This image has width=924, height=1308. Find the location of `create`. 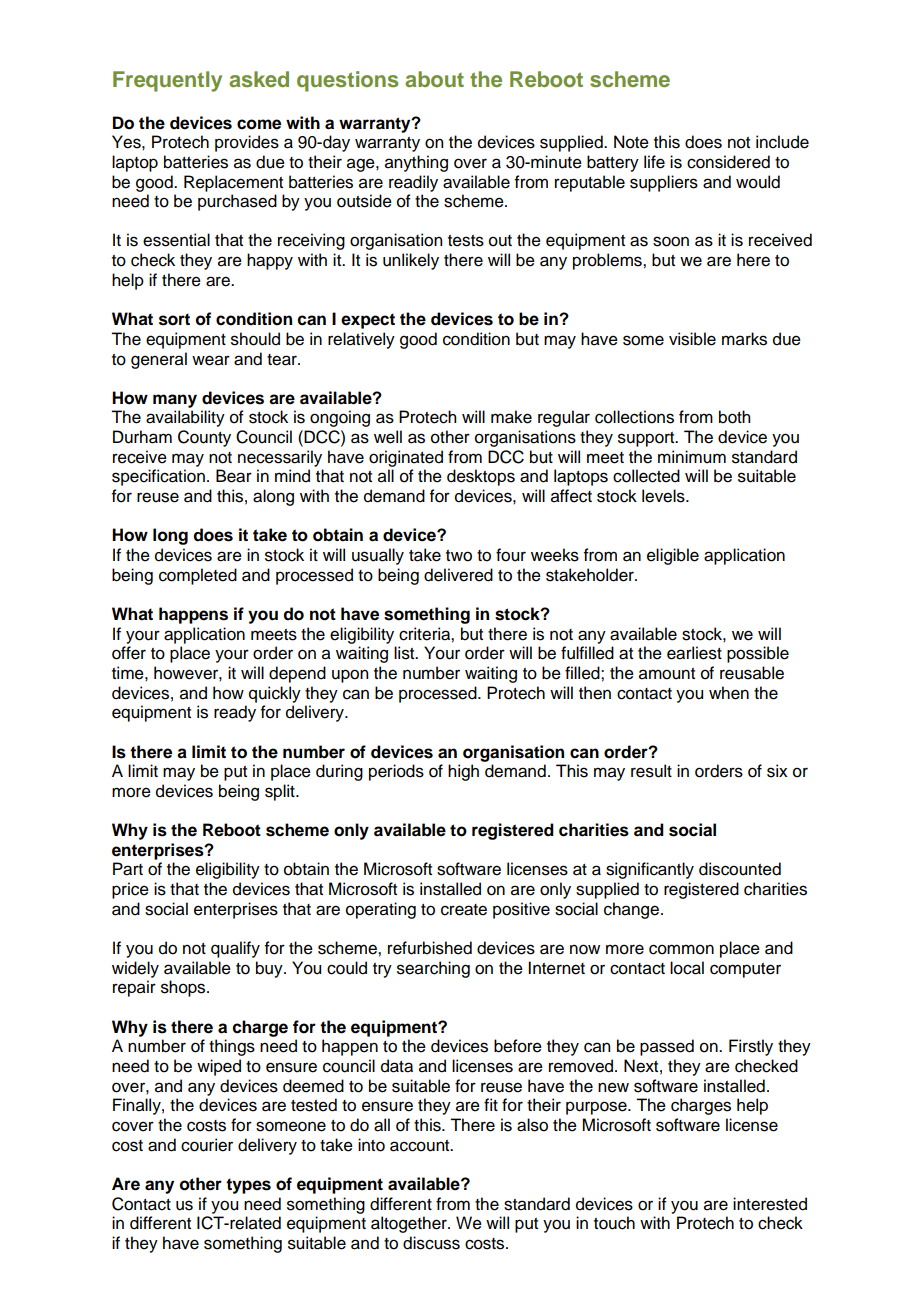

create is located at coordinates (464, 910).
